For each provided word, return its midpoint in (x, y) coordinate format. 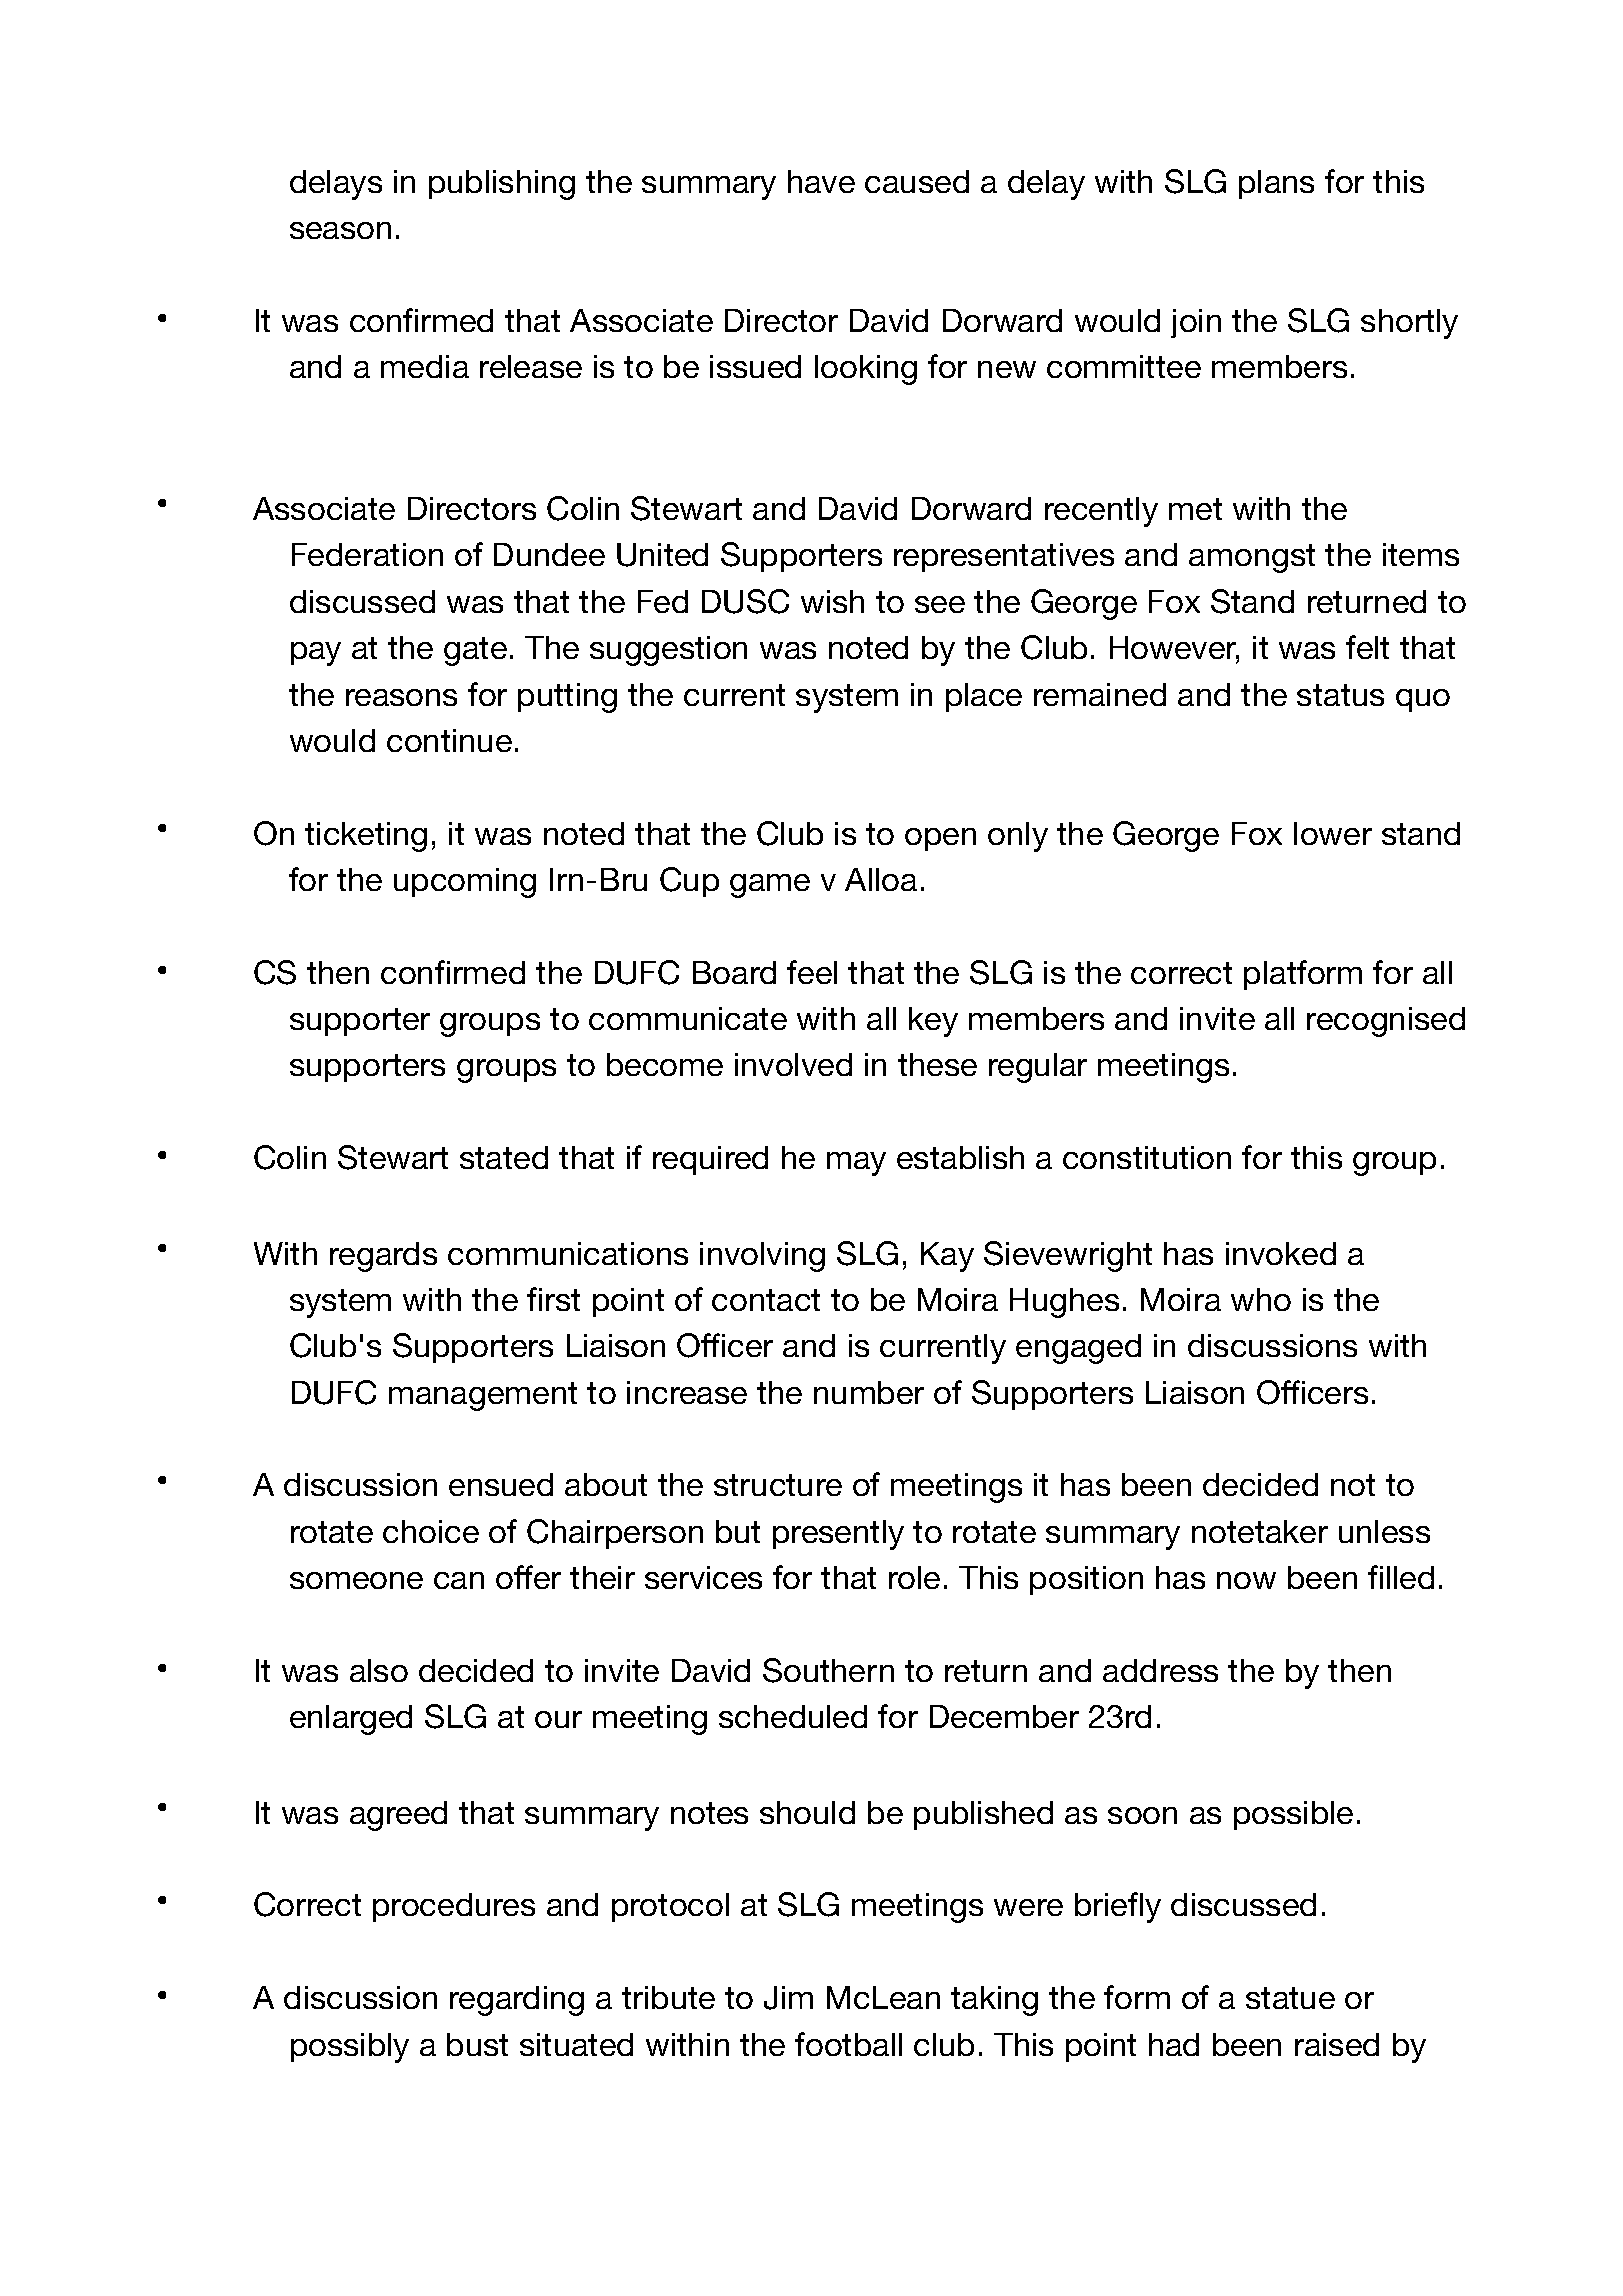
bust (477, 2044)
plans (1276, 184)
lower (1333, 833)
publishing (502, 185)
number (869, 1392)
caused (917, 181)
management (483, 1396)
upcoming (465, 883)
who (1261, 1299)
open (940, 839)
